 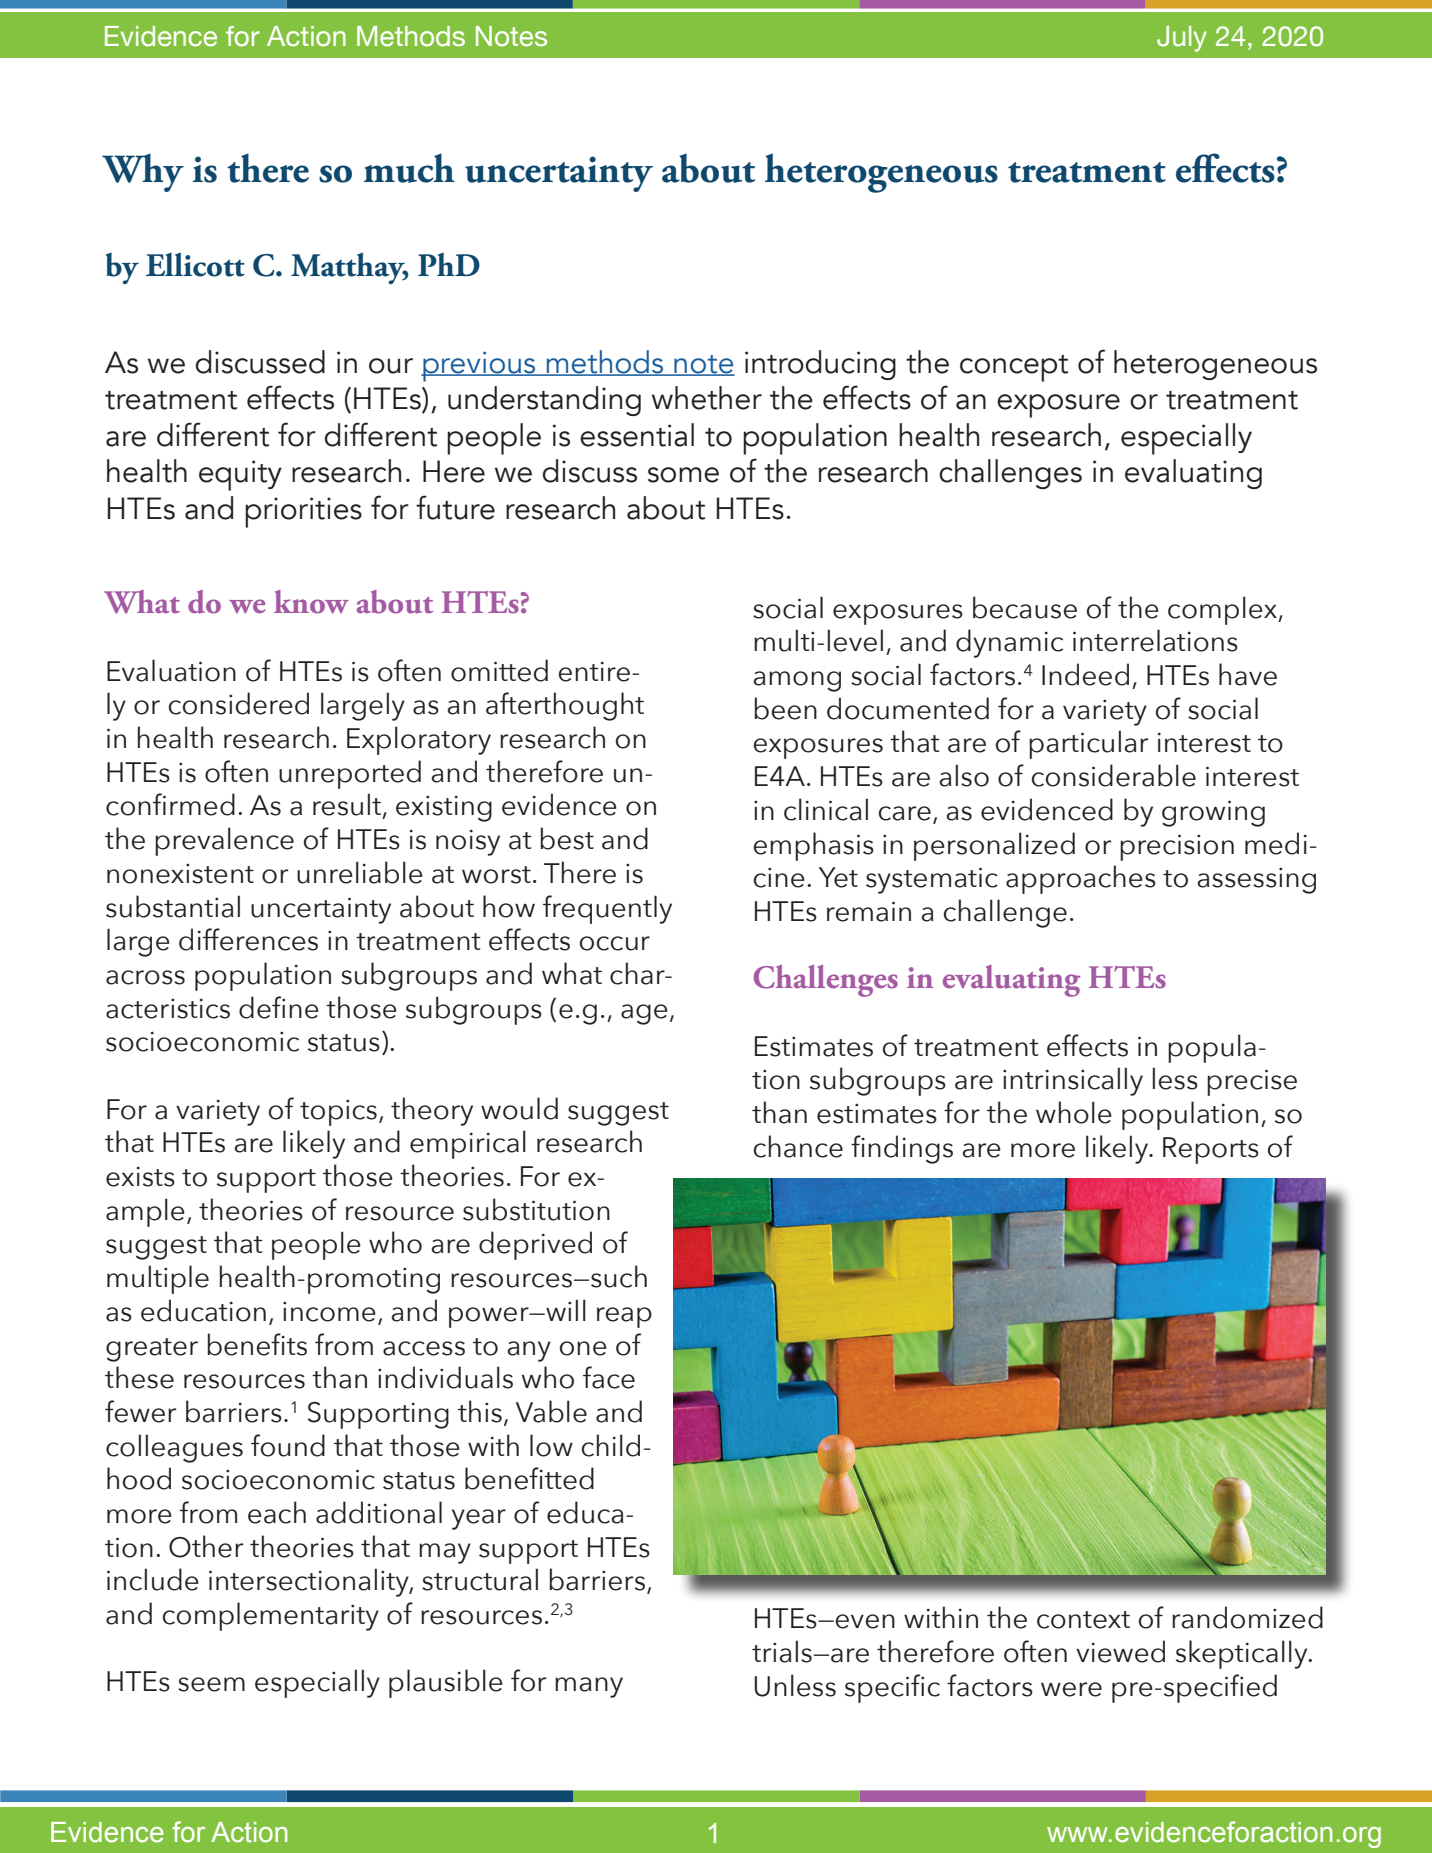 I want to click on prevalence, so click(x=224, y=841).
